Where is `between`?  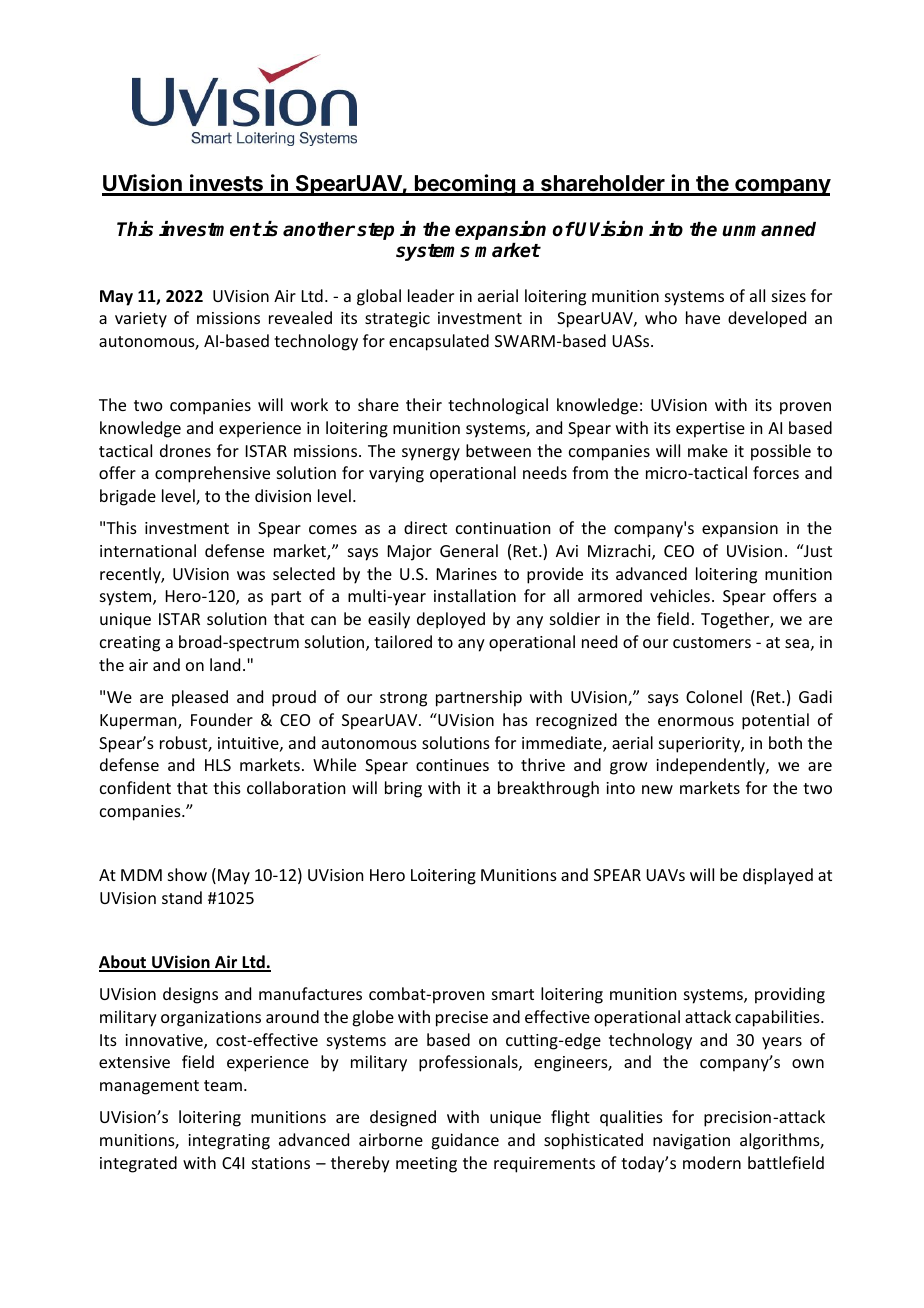
between is located at coordinates (498, 450).
